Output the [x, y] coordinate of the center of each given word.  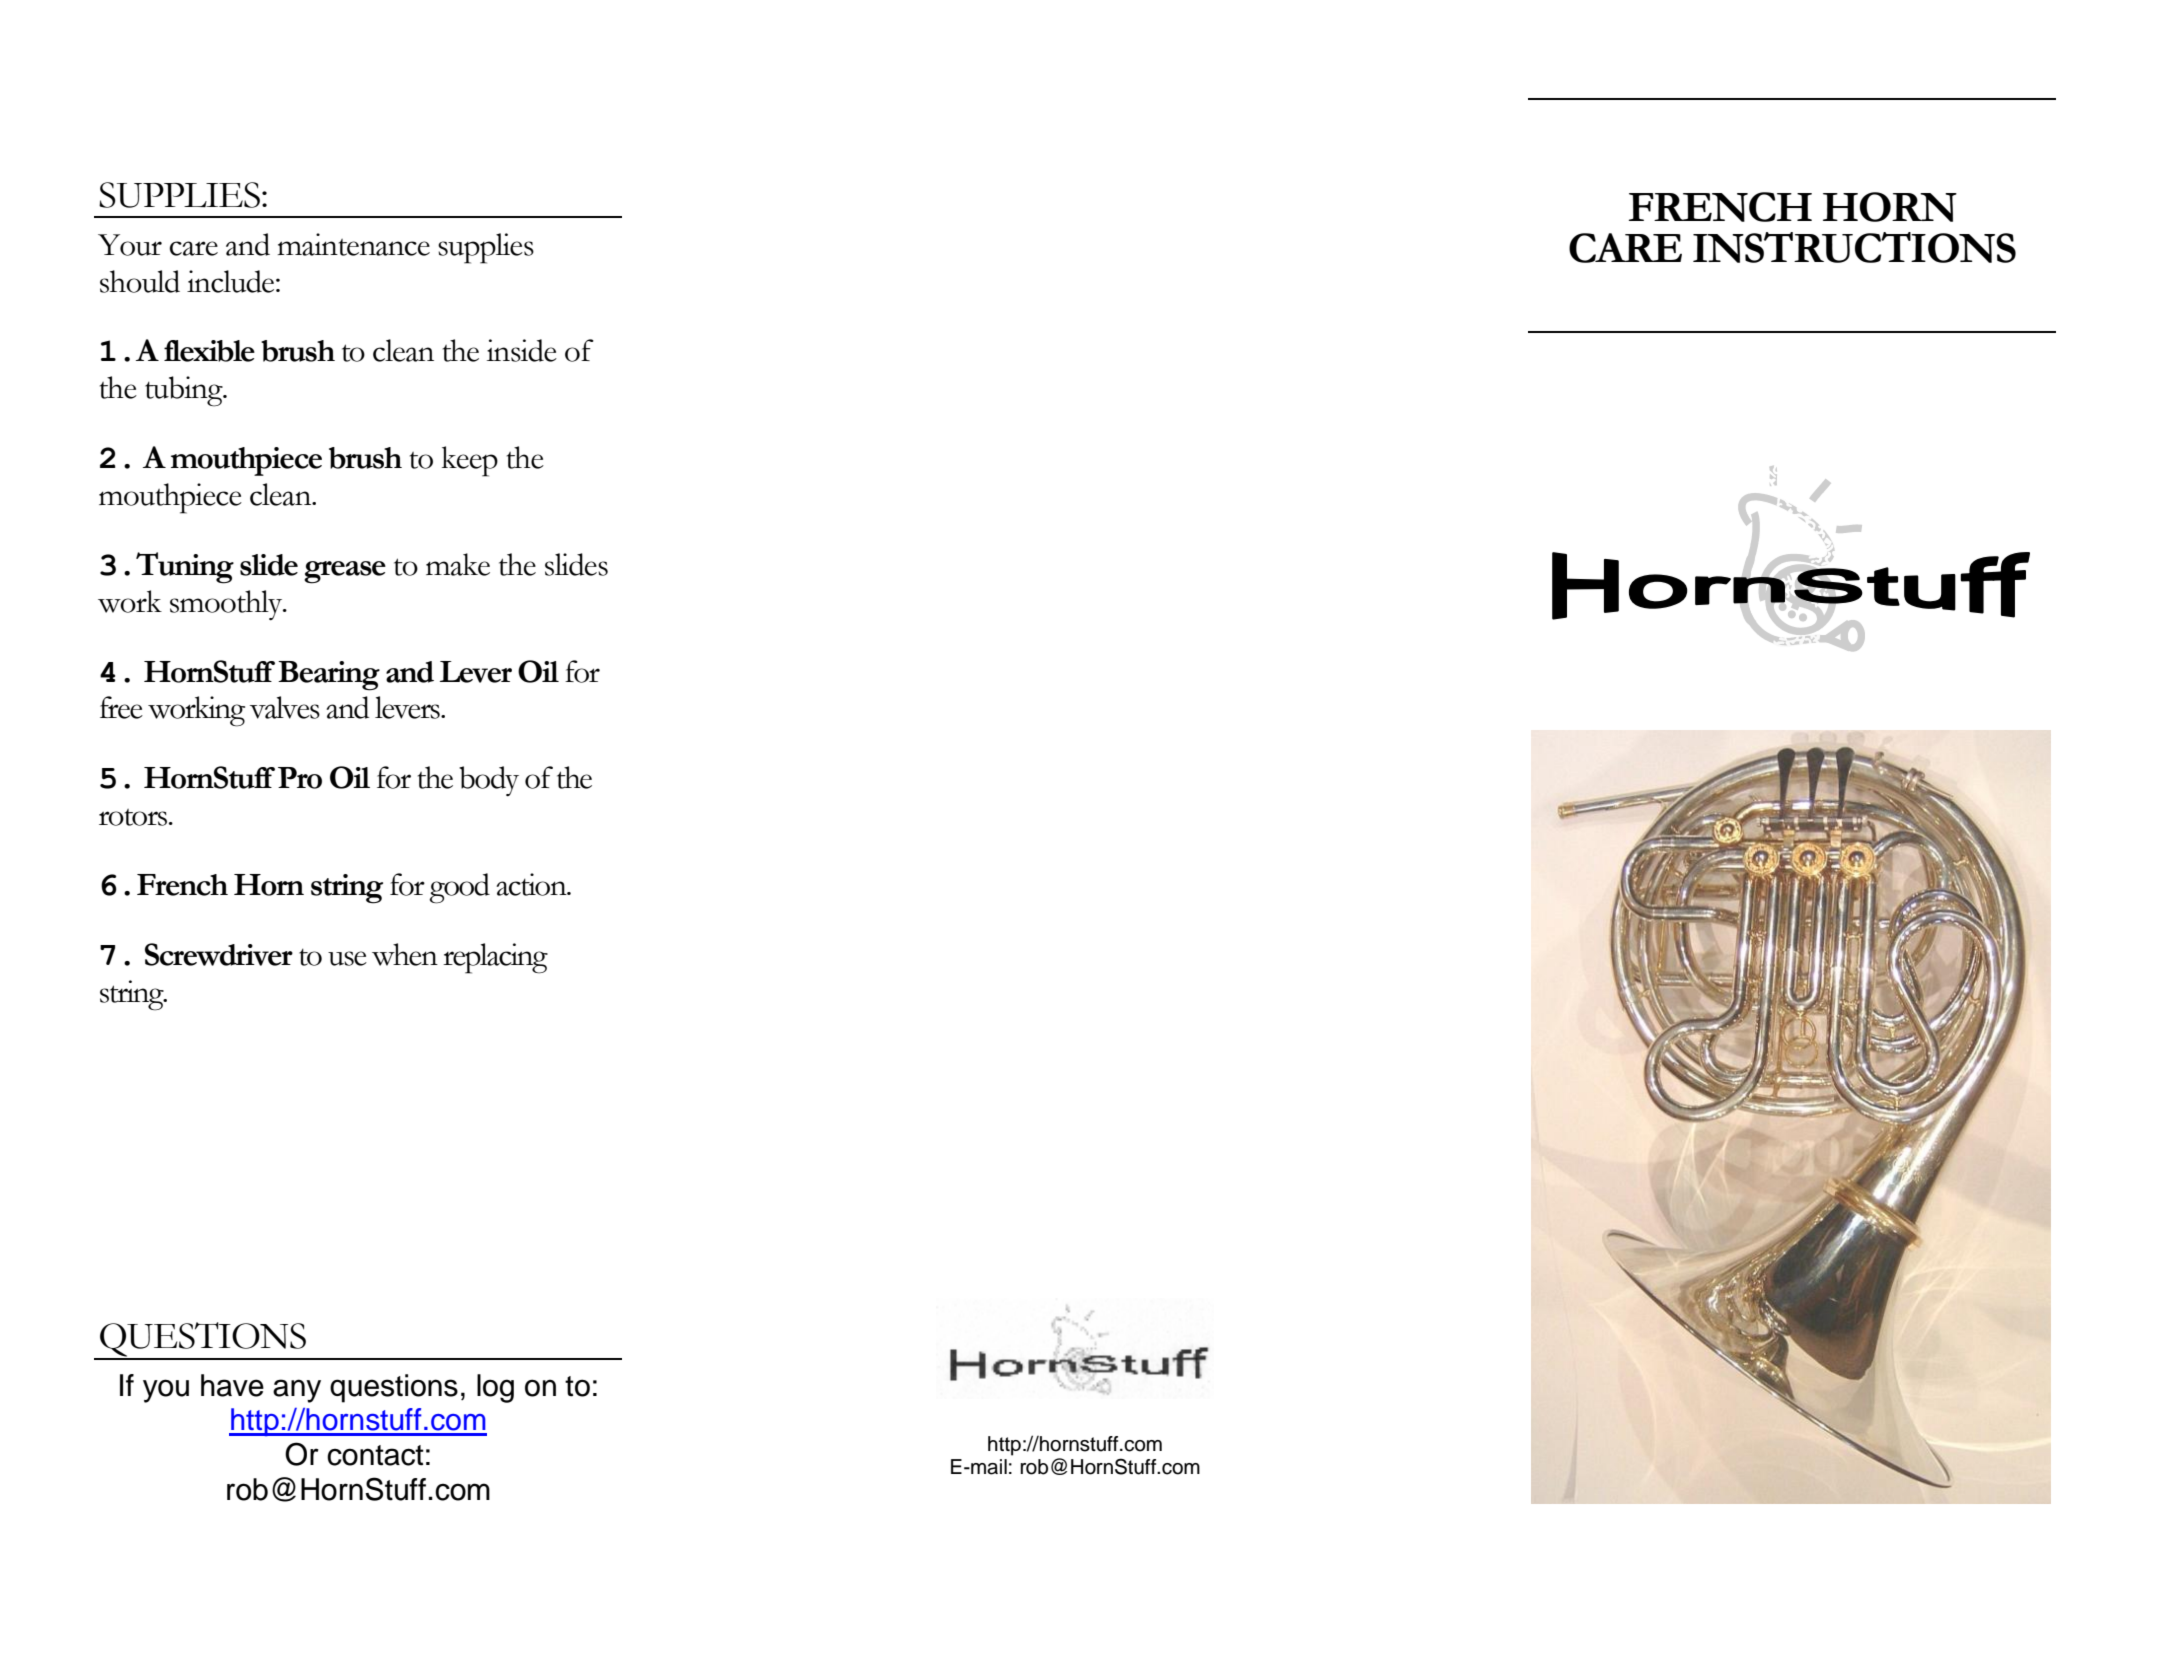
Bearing [329, 676]
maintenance [353, 244]
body [489, 781]
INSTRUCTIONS [1854, 247]
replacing [495, 958]
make [458, 564]
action [532, 884]
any [297, 1391]
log [495, 1388]
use [347, 958]
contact [375, 1455]
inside [522, 350]
